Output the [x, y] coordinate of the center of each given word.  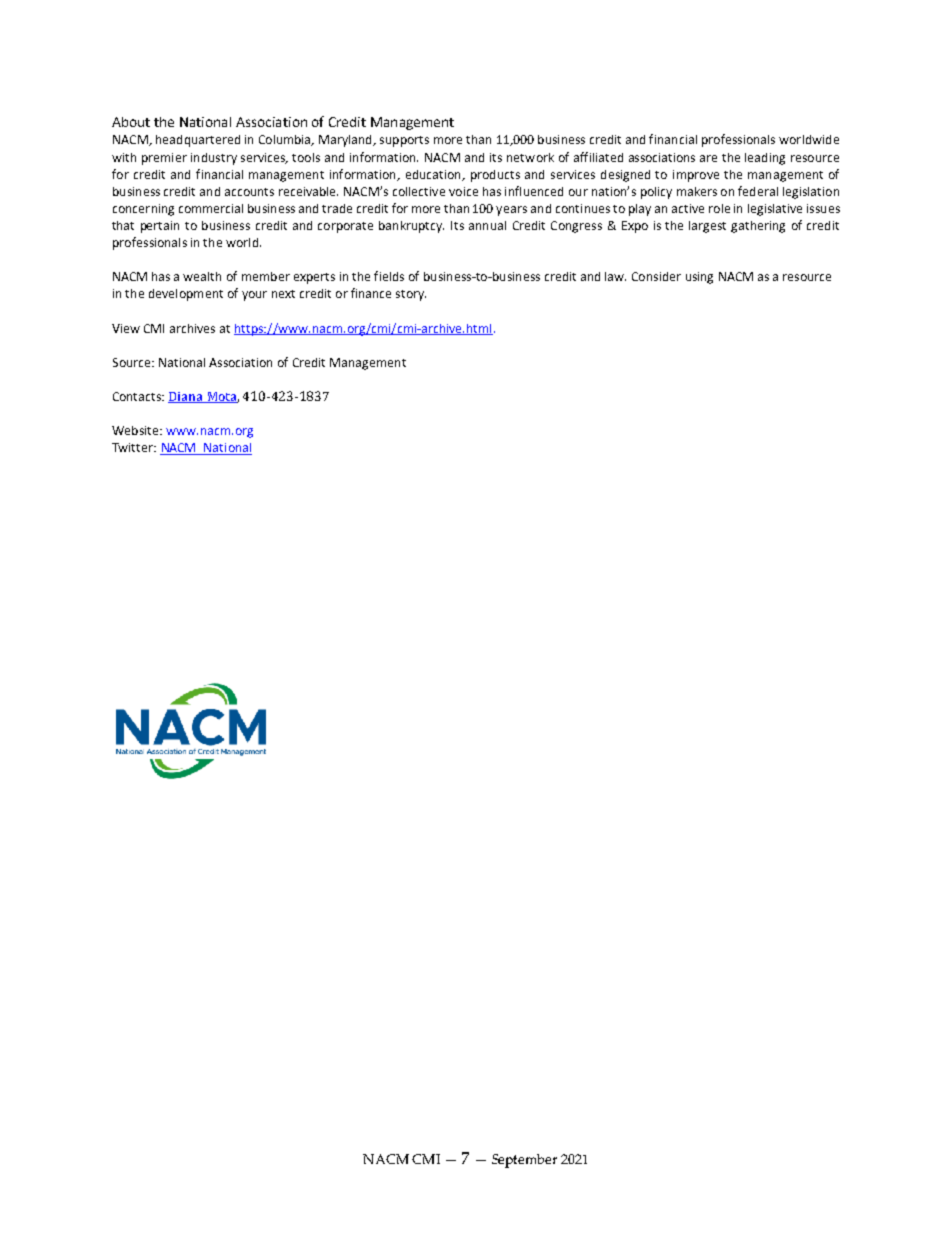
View [126, 328]
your [254, 296]
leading [765, 159]
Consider [656, 276]
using [699, 278]
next [283, 294]
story [411, 295]
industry [214, 159]
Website [136, 430]
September [524, 1161]
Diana [186, 397]
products [495, 176]
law [615, 276]
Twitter [134, 447]
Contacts [138, 396]
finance [371, 293]
